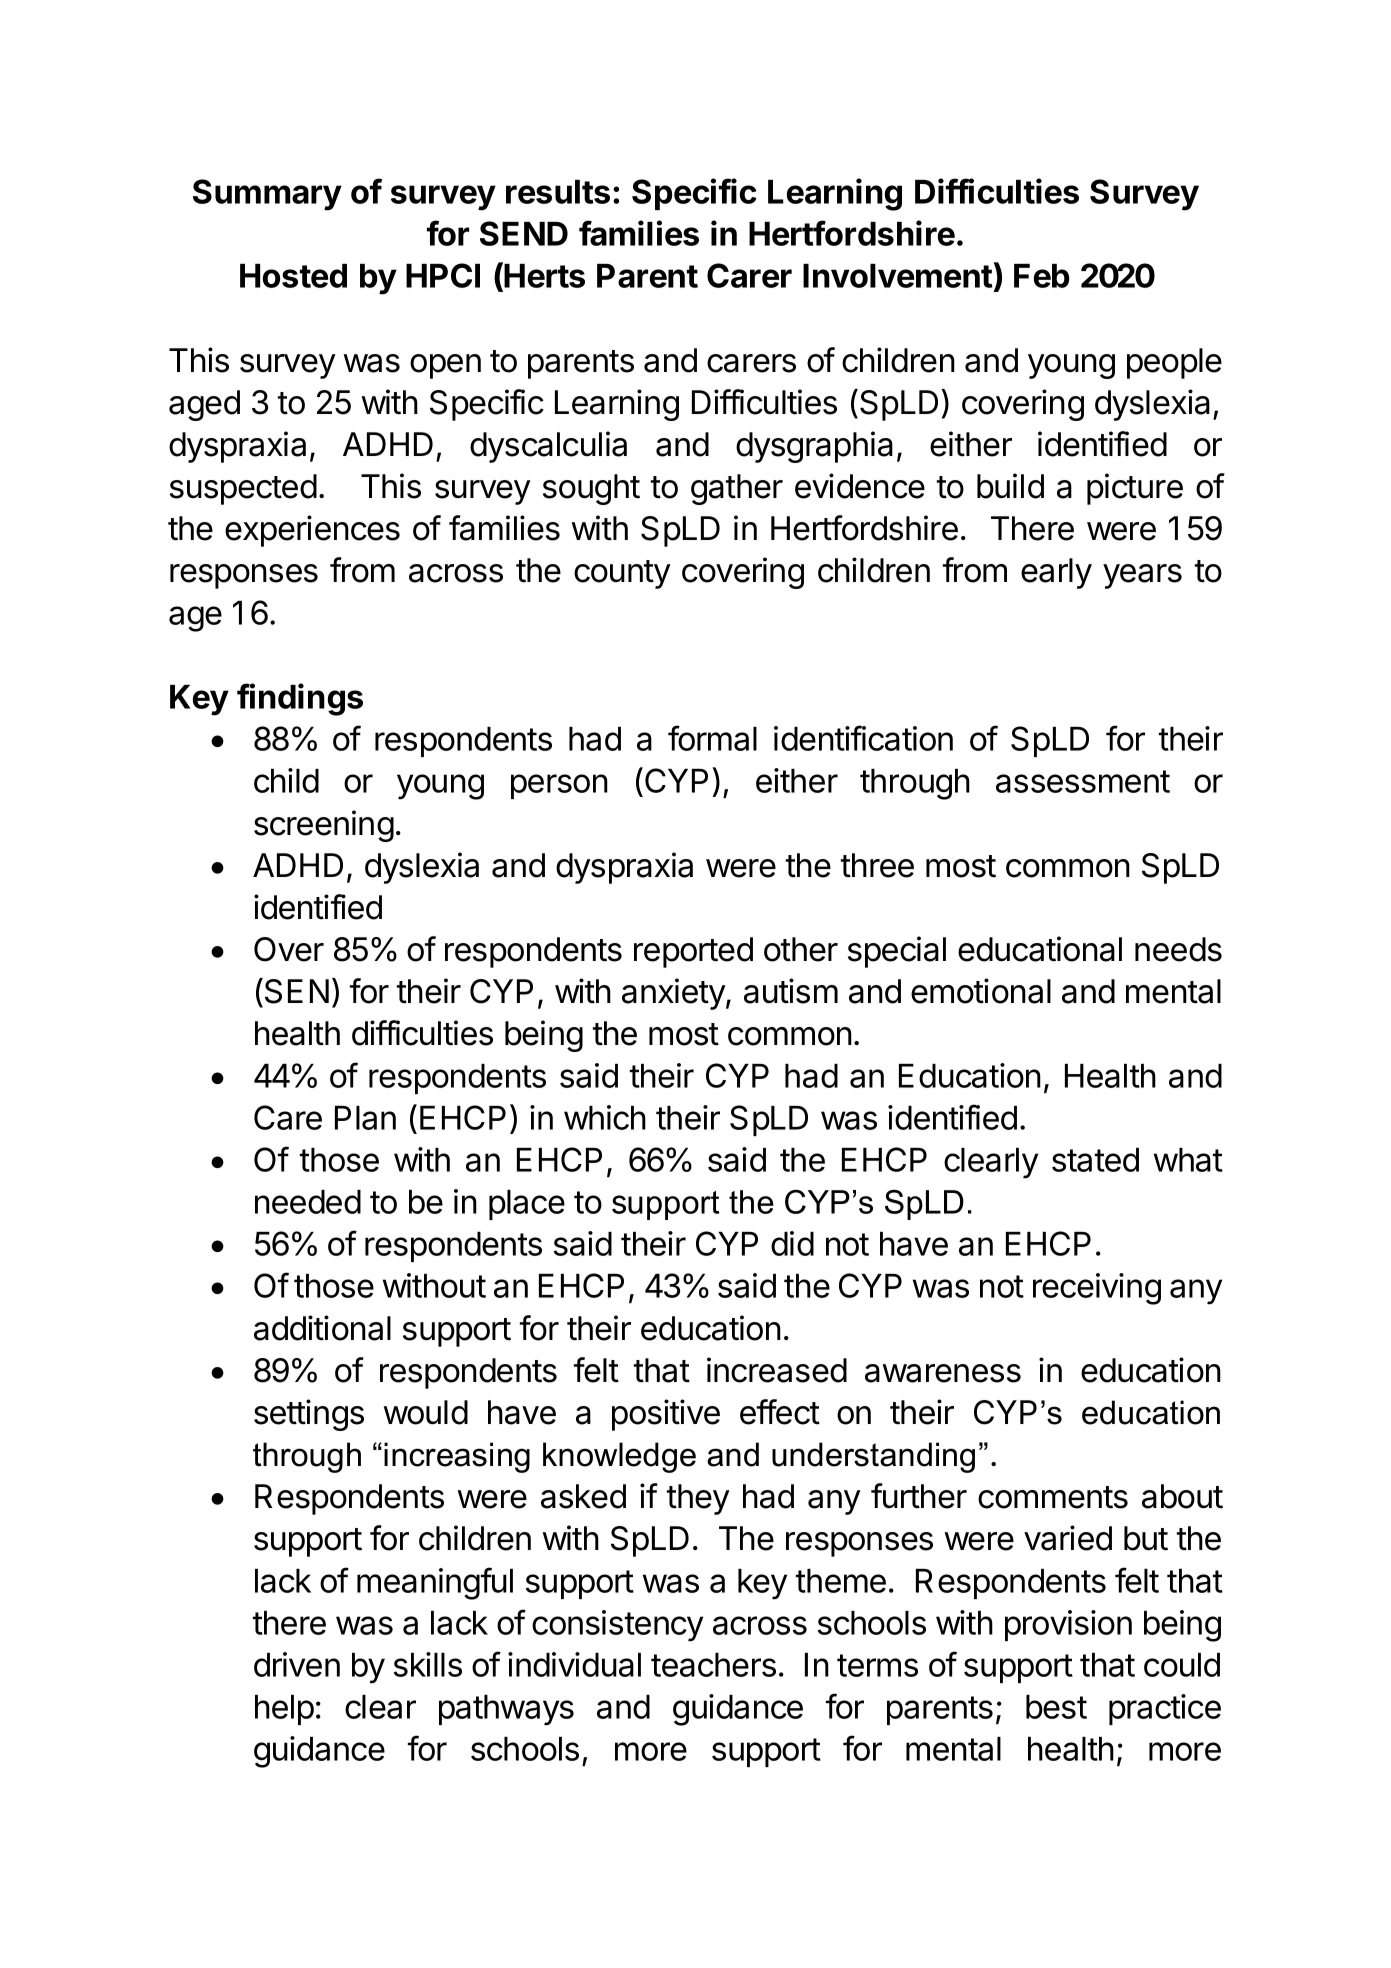 The height and width of the document is (1968, 1391). Describe the element at coordinates (981, 991) in the document. I see `emotional` at that location.
